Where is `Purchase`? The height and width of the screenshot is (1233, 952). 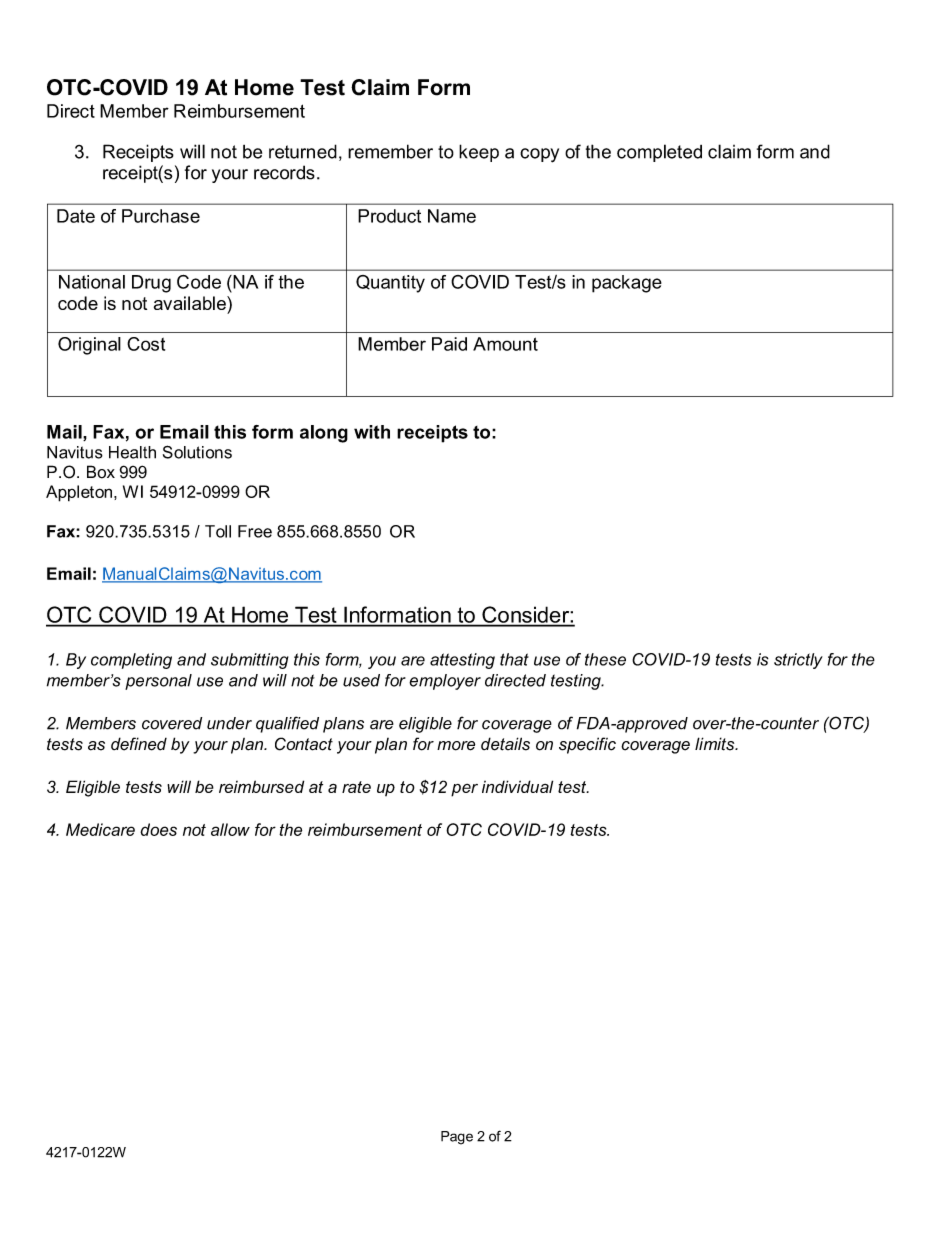
Purchase is located at coordinates (161, 216).
